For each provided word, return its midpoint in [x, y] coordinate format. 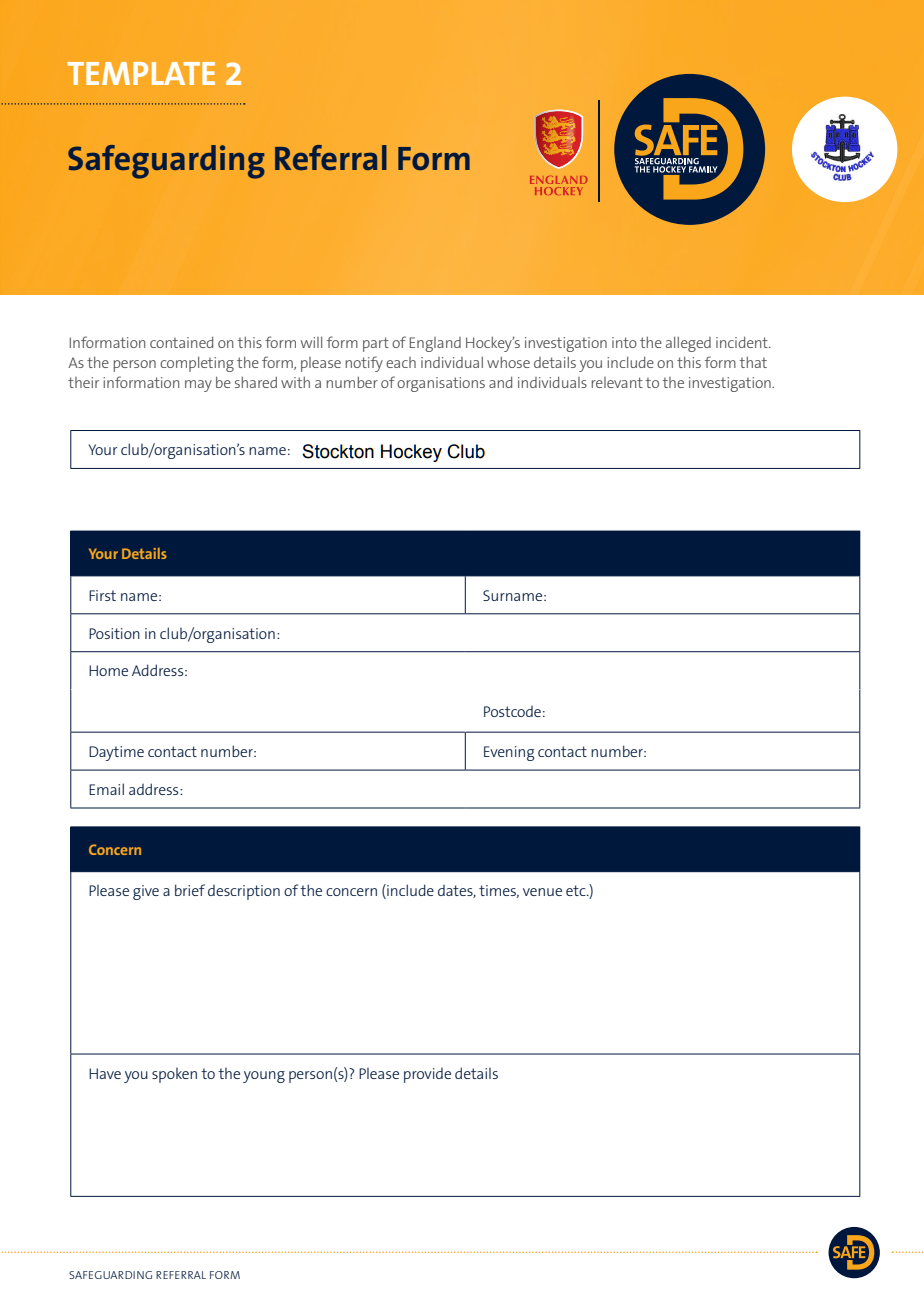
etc [577, 890]
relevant [617, 382]
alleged [688, 344]
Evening [509, 753]
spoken [174, 1075]
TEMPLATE [141, 73]
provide [427, 1075]
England [435, 344]
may [198, 386]
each [401, 362]
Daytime [116, 753]
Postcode [512, 711]
